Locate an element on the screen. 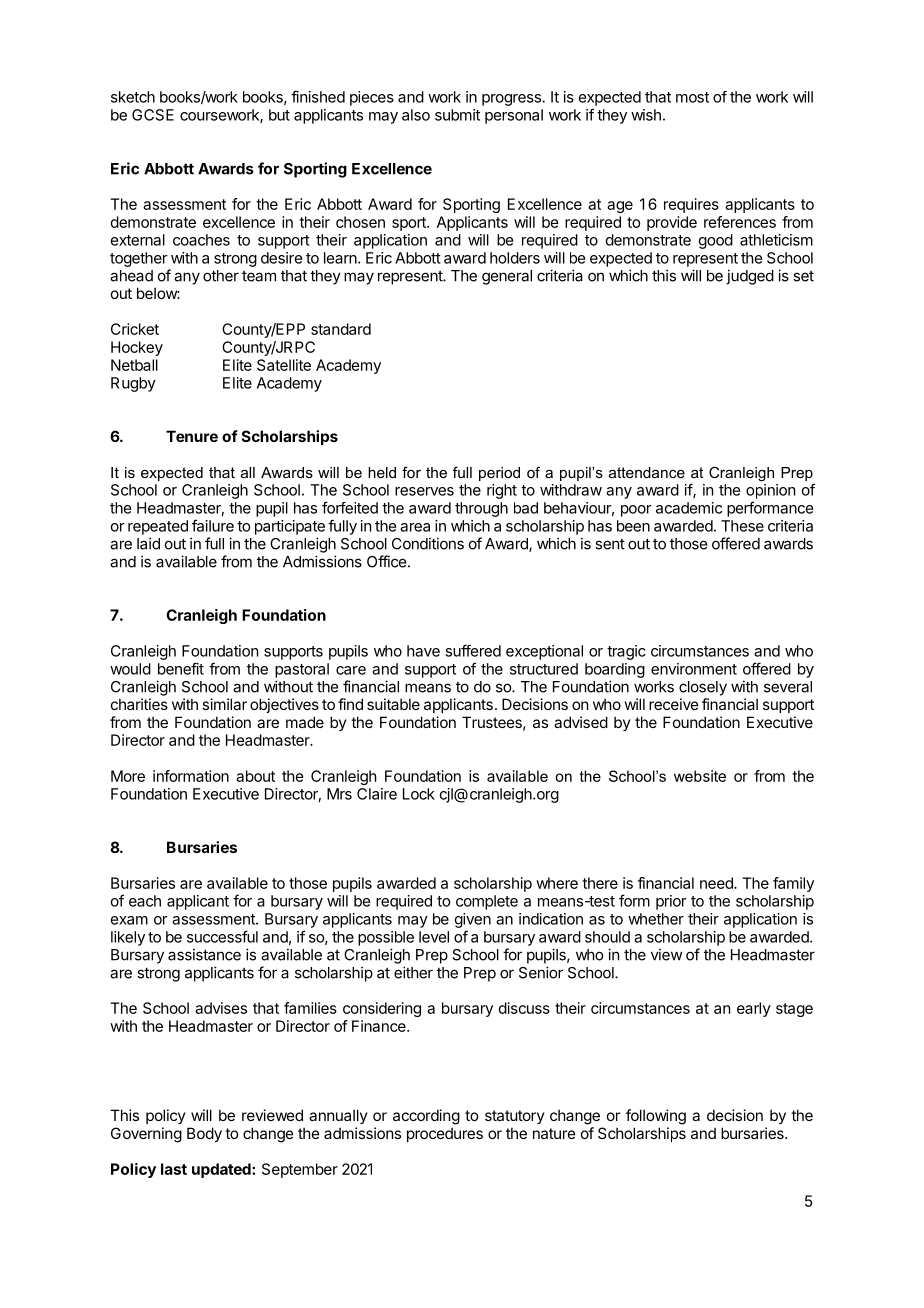 This screenshot has width=924, height=1308. most is located at coordinates (692, 97).
